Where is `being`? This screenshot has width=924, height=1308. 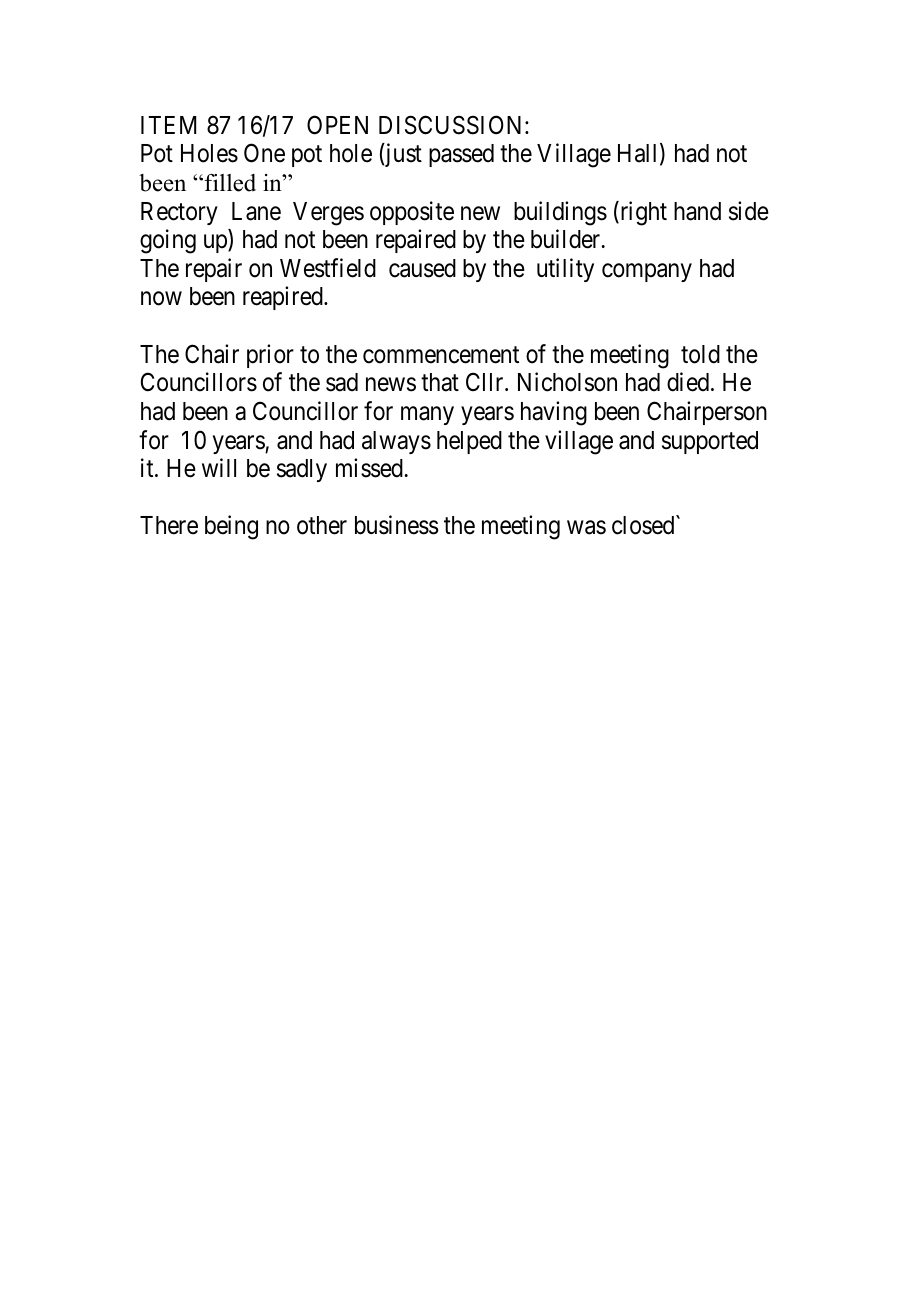
being is located at coordinates (231, 527).
